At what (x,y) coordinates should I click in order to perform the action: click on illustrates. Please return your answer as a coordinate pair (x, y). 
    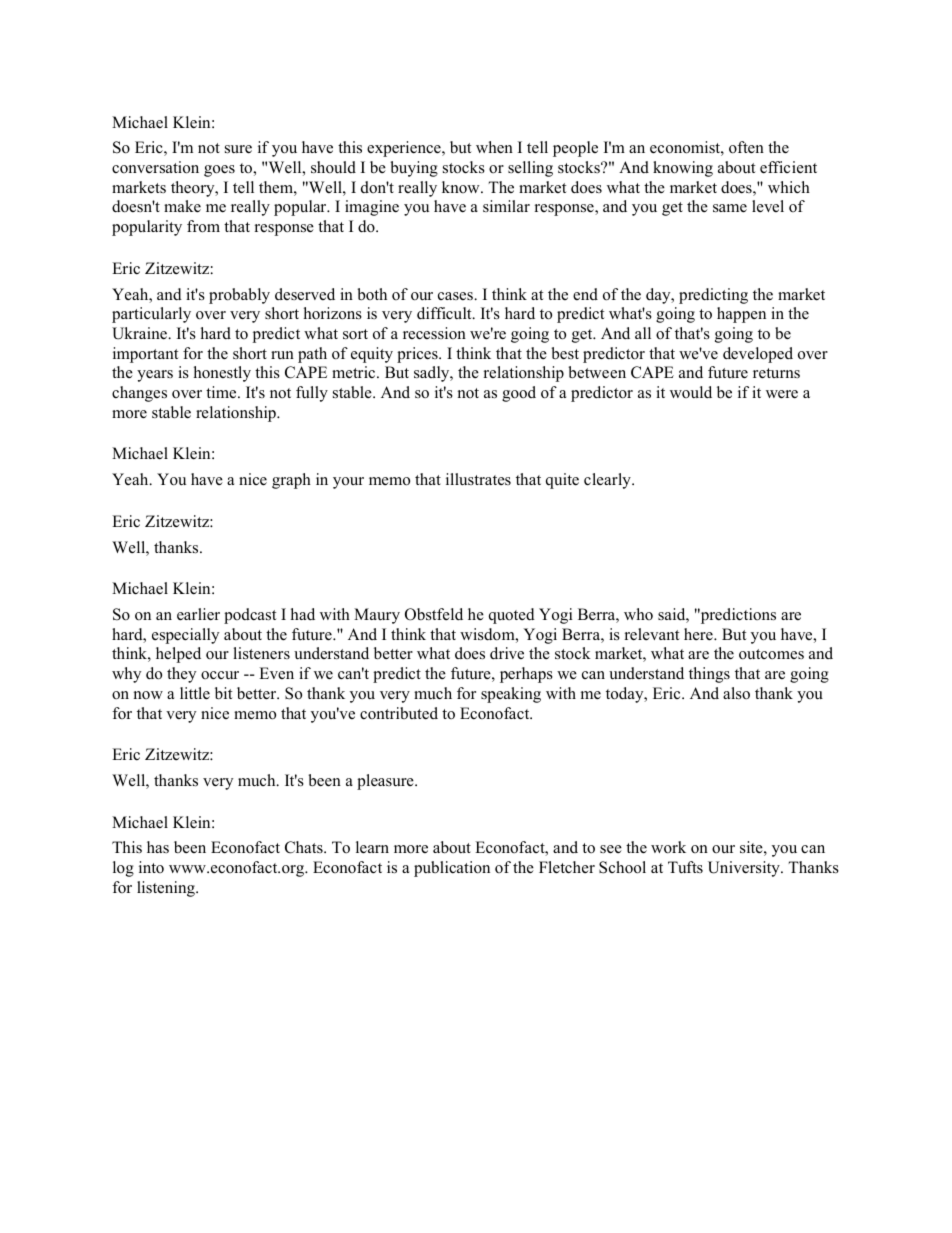
    Looking at the image, I should click on (478, 479).
